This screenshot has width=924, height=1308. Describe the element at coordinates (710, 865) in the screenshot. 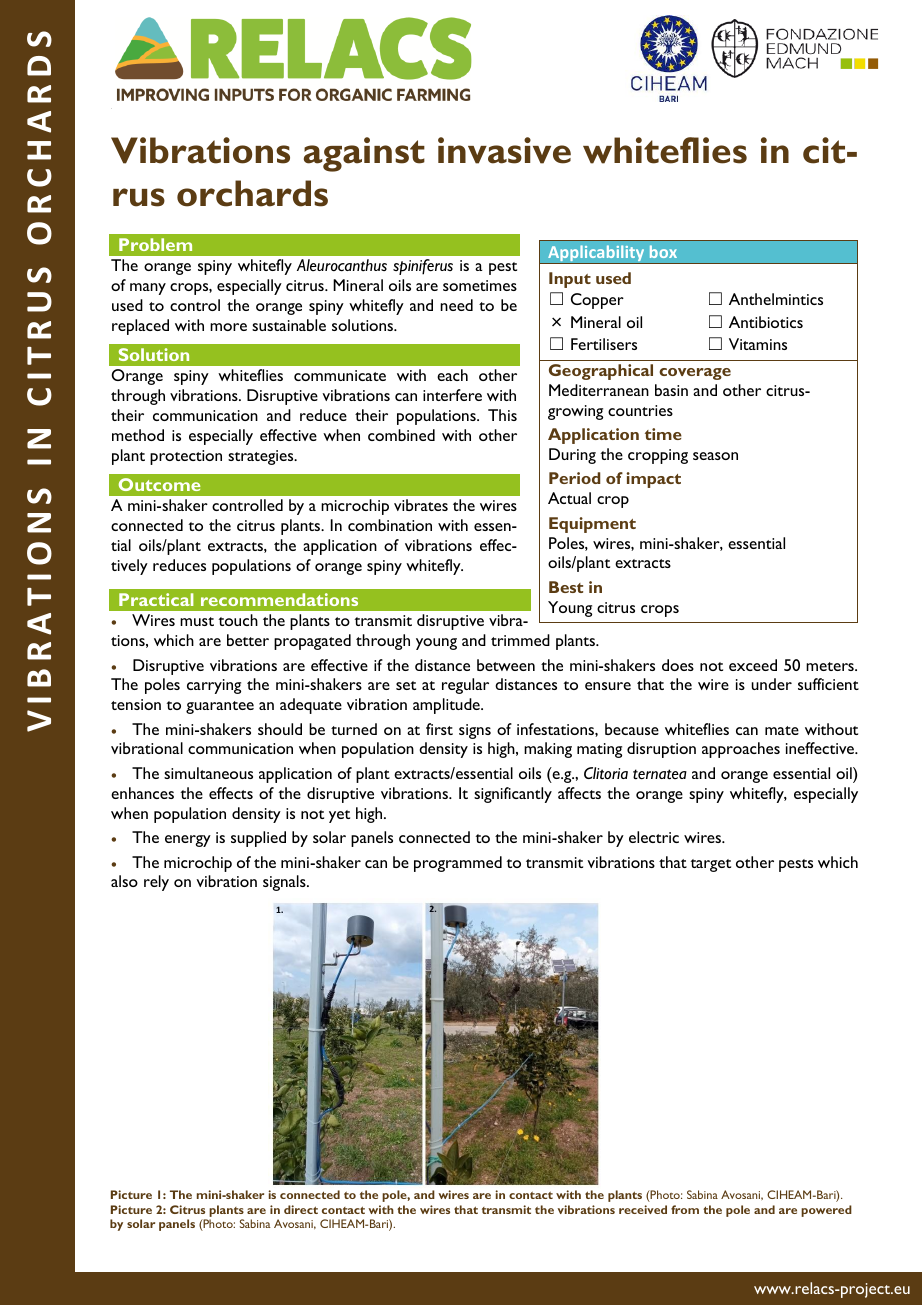

I see `target` at that location.
